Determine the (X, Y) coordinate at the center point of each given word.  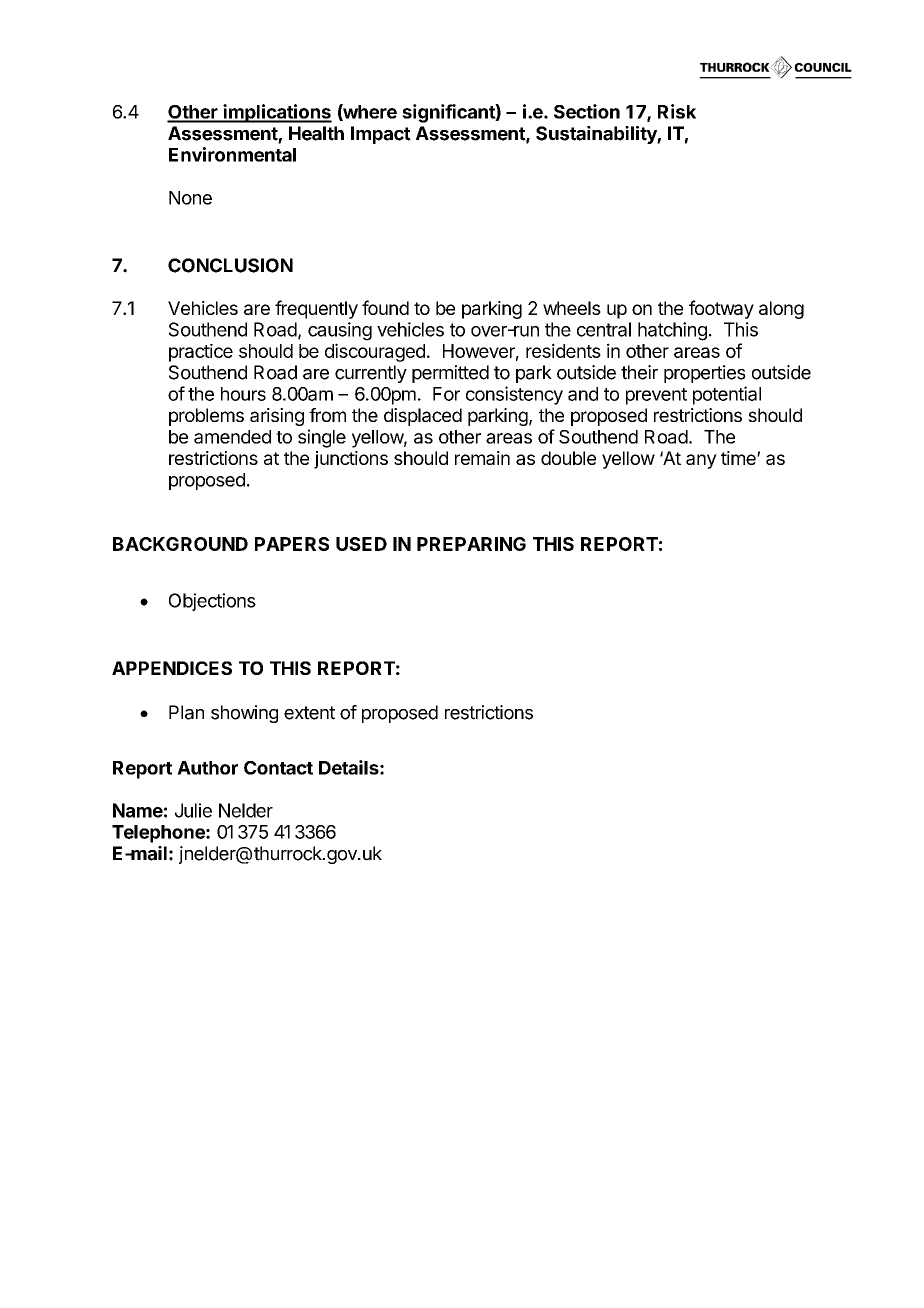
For (446, 394)
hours (243, 394)
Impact (381, 135)
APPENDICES (172, 668)
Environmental (232, 154)
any (701, 461)
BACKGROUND (180, 544)
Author (207, 768)
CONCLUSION (230, 265)
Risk (677, 111)
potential (727, 395)
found (385, 307)
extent (309, 713)
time (739, 458)
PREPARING (471, 544)
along (781, 310)
